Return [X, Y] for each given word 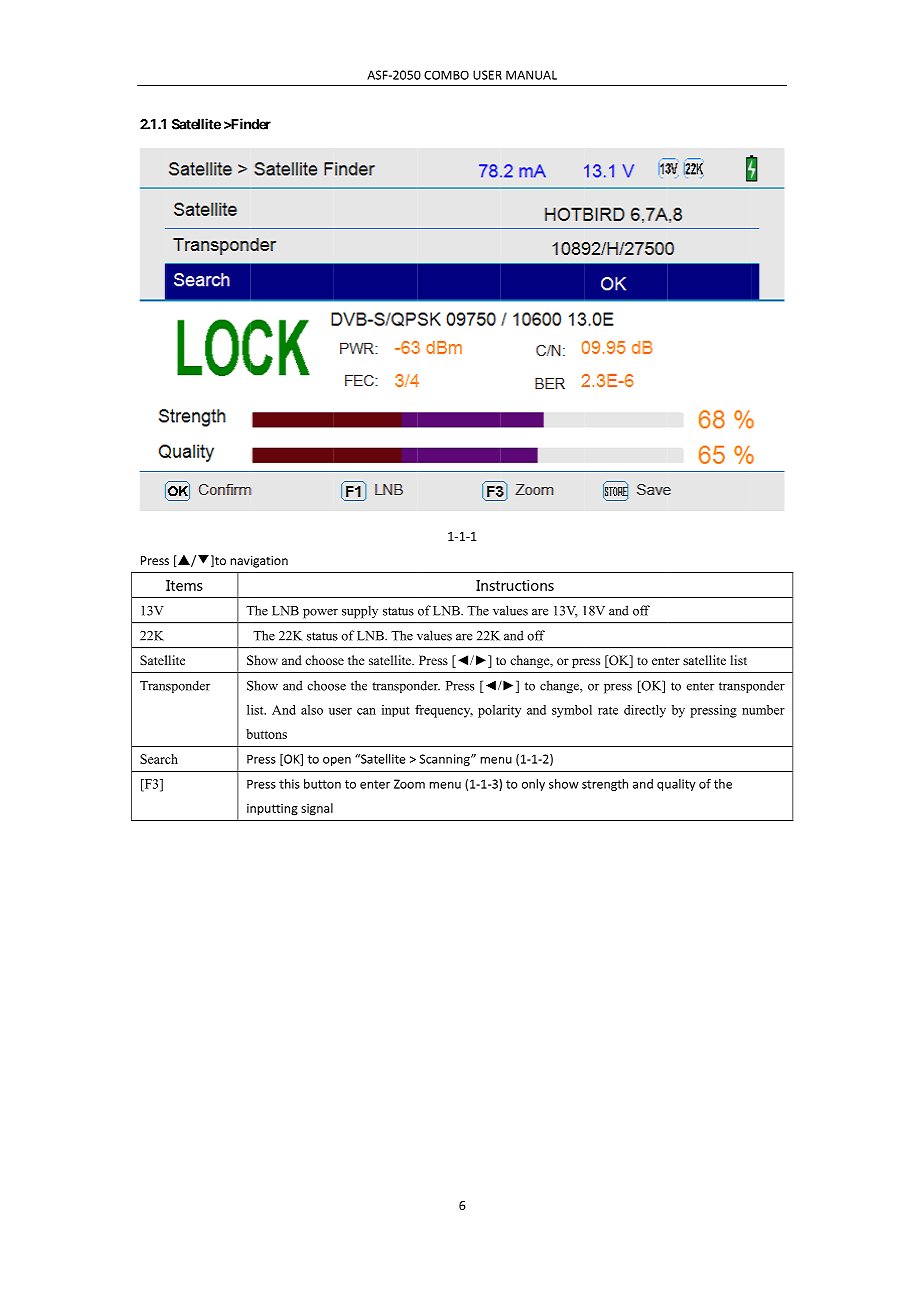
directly [645, 711]
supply [360, 612]
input [396, 711]
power [320, 614]
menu [445, 785]
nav [240, 561]
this [289, 784]
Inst [488, 585]
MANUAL [531, 75]
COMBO [446, 75]
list [738, 660]
